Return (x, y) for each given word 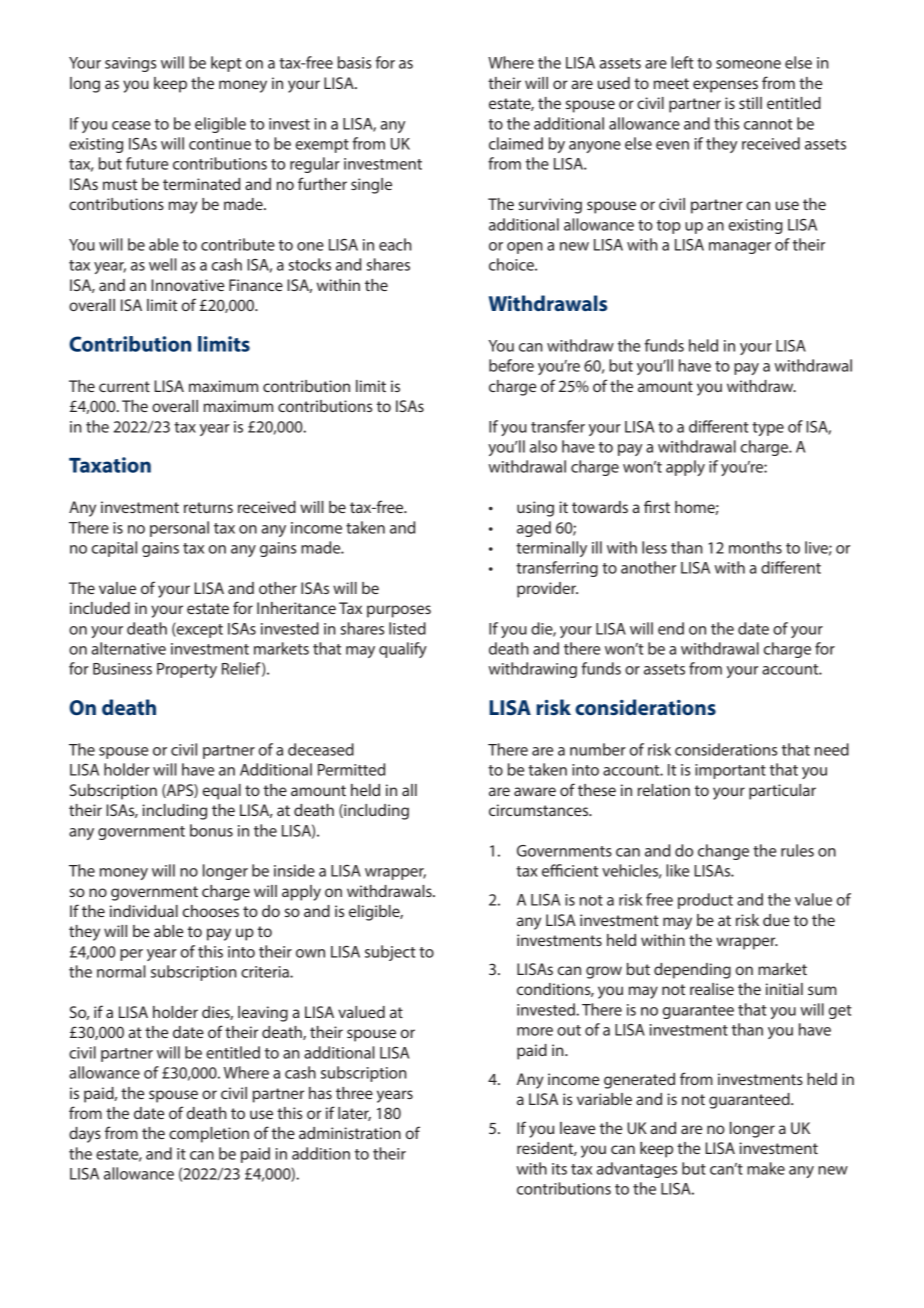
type (768, 429)
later (354, 1114)
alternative (128, 648)
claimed (516, 143)
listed (407, 628)
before (511, 365)
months (755, 547)
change (723, 852)
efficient (570, 870)
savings (130, 64)
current (124, 386)
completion (209, 1135)
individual (144, 911)
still (750, 103)
